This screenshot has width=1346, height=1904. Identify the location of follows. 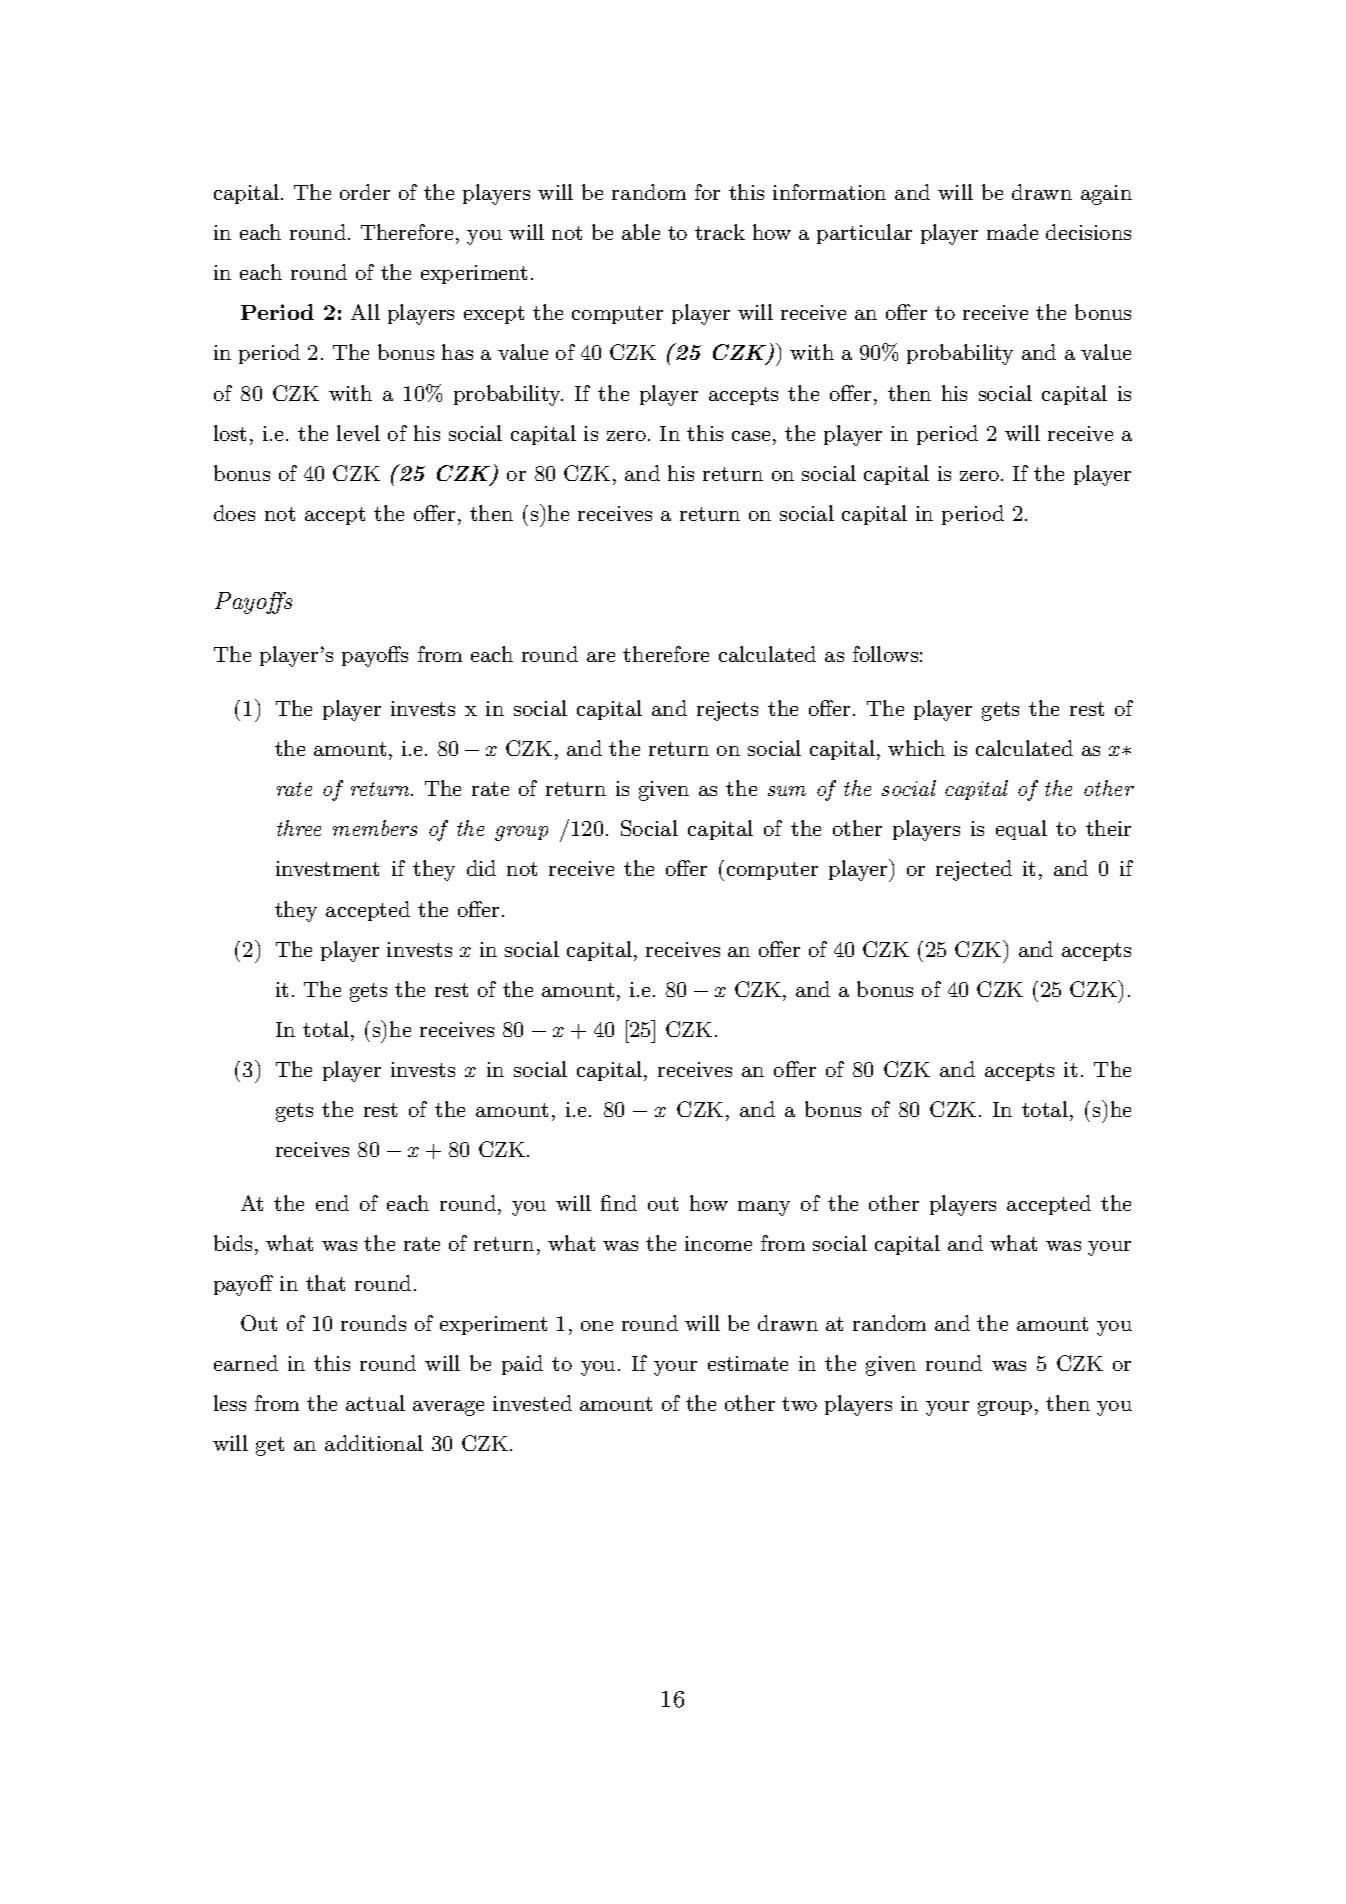
(885, 654).
